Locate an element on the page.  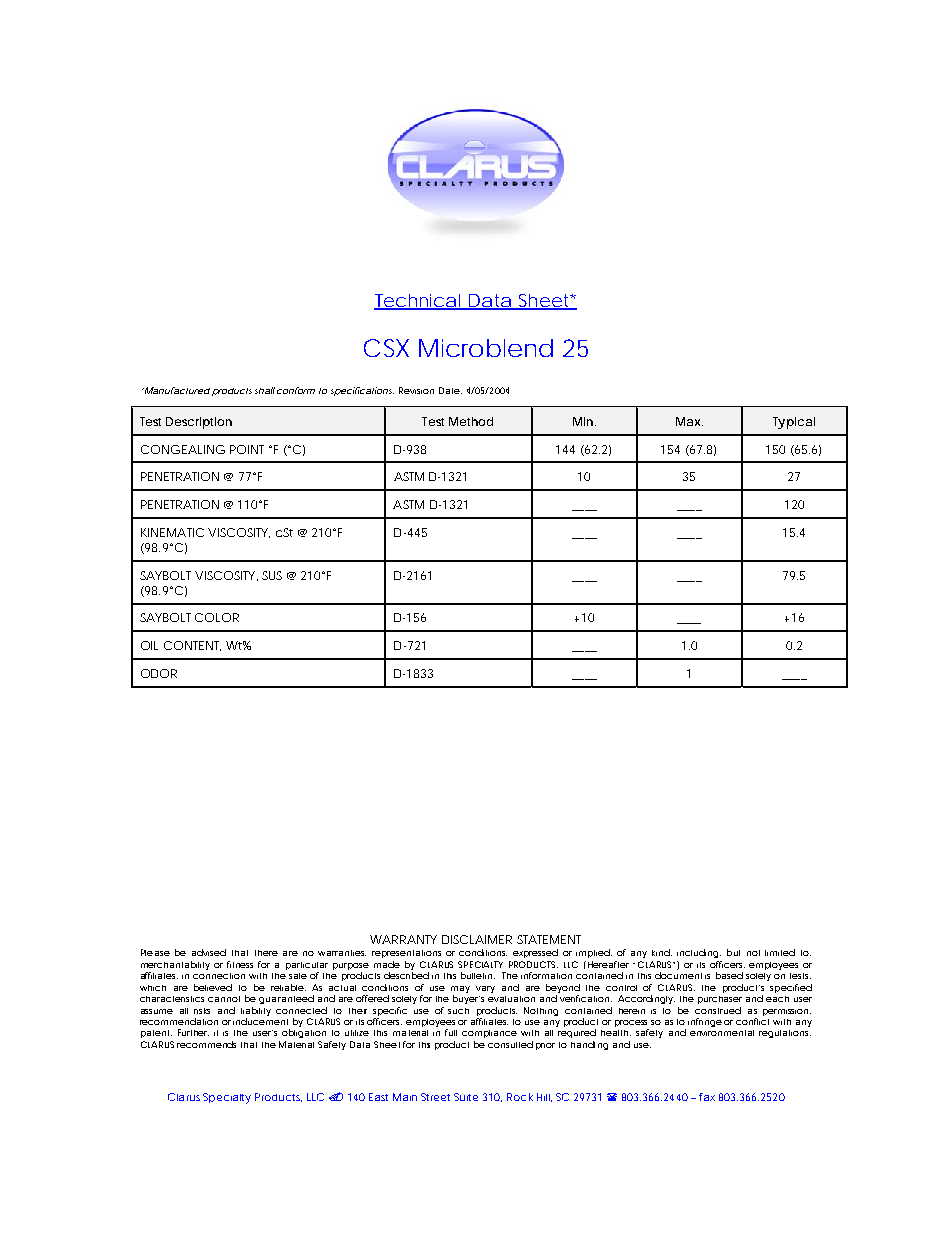
shall is located at coordinates (265, 390).
